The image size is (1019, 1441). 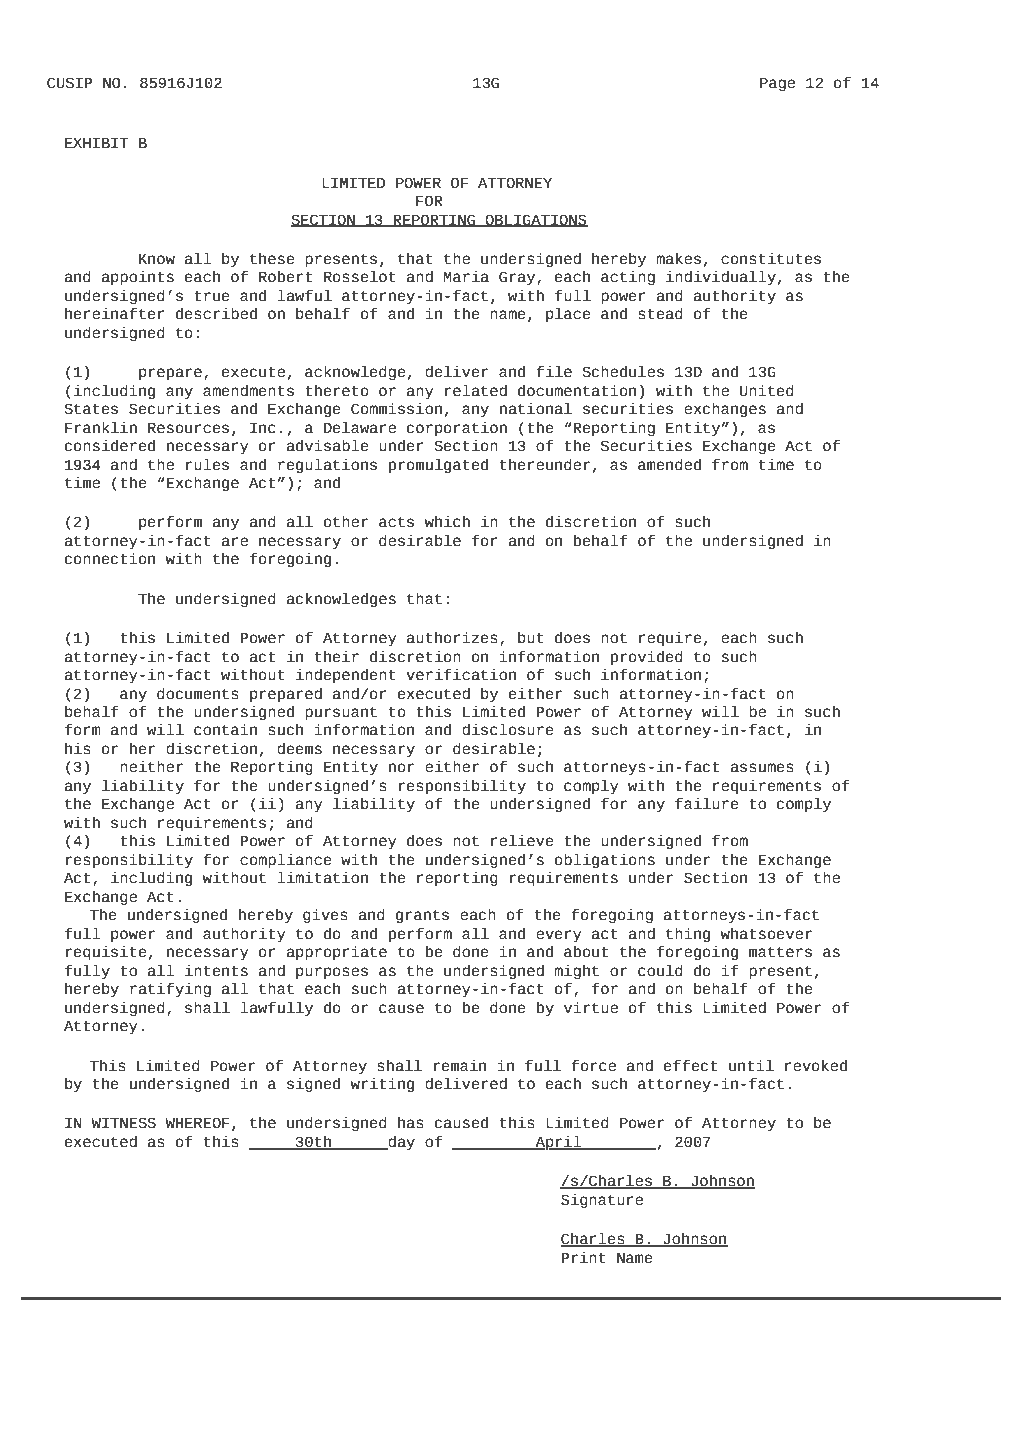 What do you see at coordinates (197, 1123) in the image?
I see `WHEREOF` at bounding box center [197, 1123].
